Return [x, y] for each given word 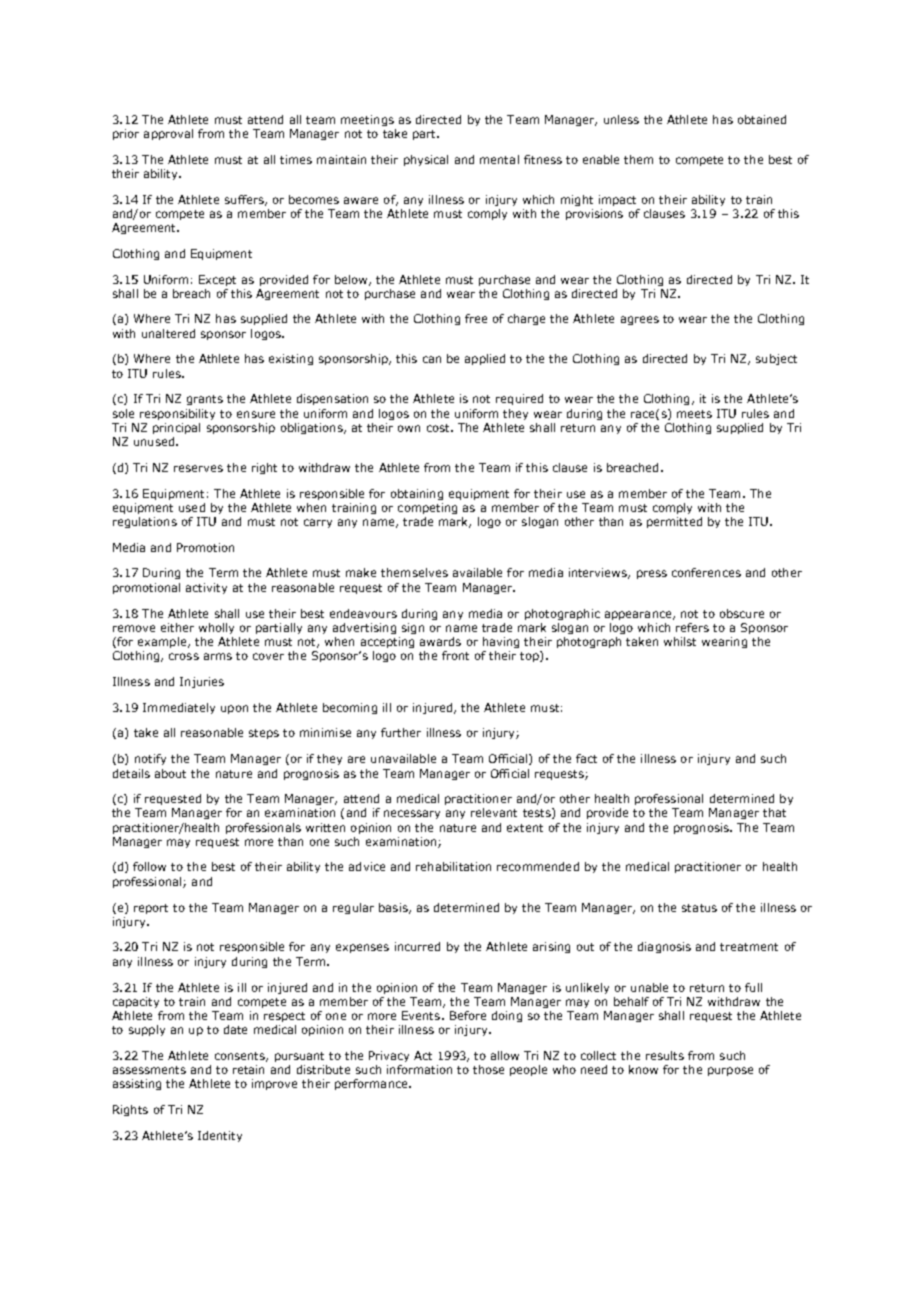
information [419, 1069]
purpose [730, 1071]
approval [168, 134]
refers [692, 627]
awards [440, 641]
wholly [216, 628]
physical [426, 160]
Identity [220, 1136]
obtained [762, 119]
